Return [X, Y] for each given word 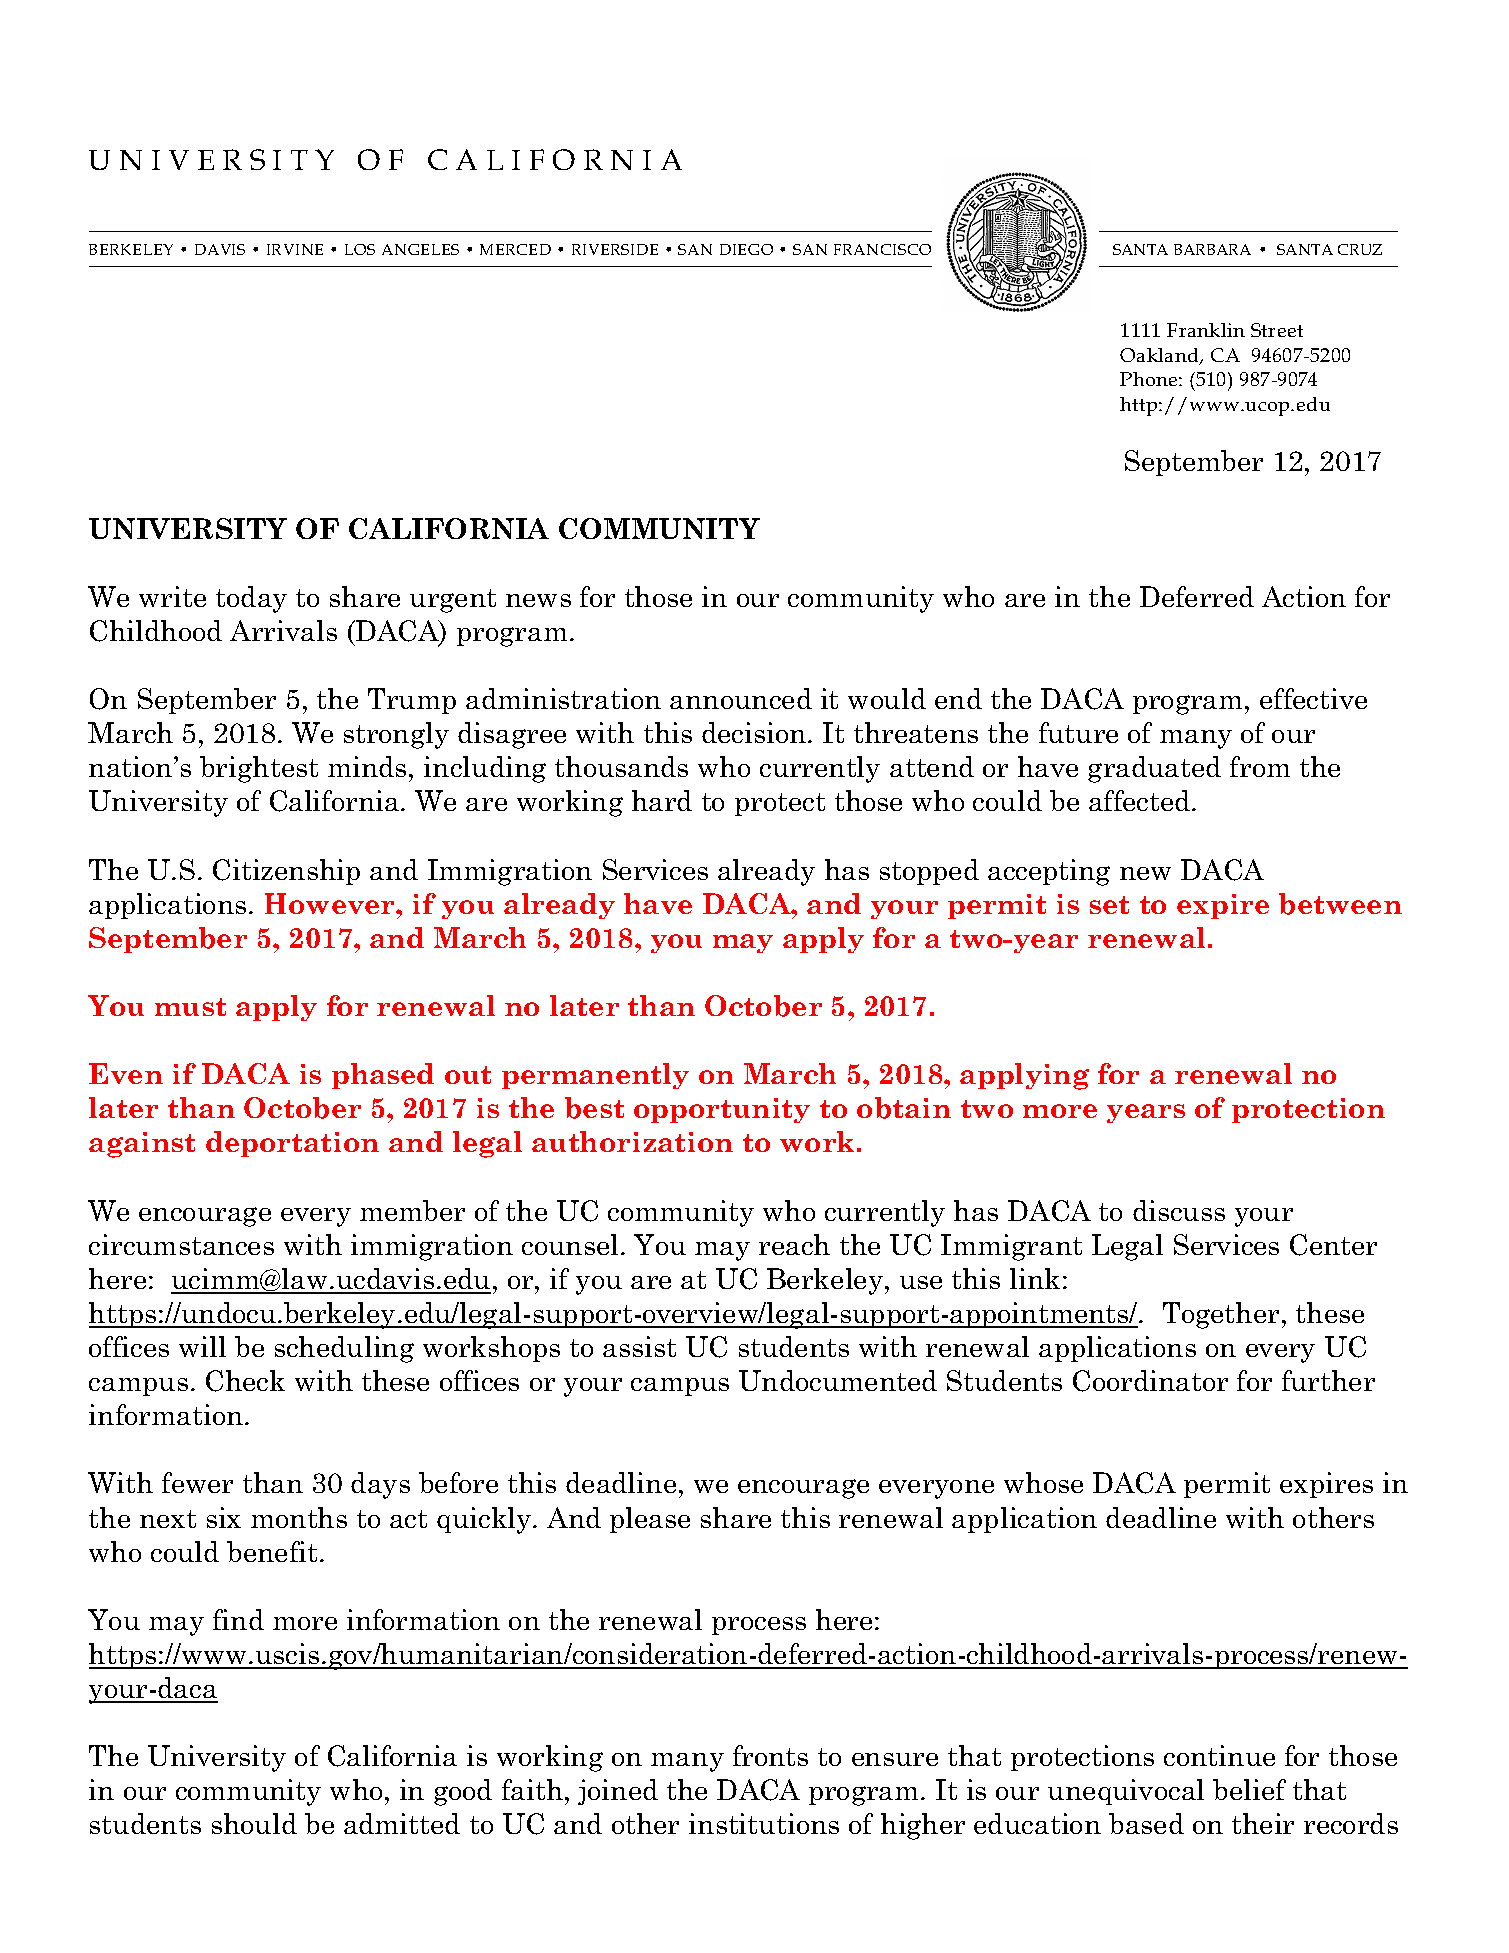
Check [245, 1381]
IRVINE [295, 249]
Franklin [1206, 330]
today [251, 599]
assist [639, 1346]
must [190, 1007]
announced [741, 698]
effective [1313, 698]
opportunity [722, 1110]
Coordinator [1150, 1381]
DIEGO [746, 249]
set [1109, 905]
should [254, 1823]
